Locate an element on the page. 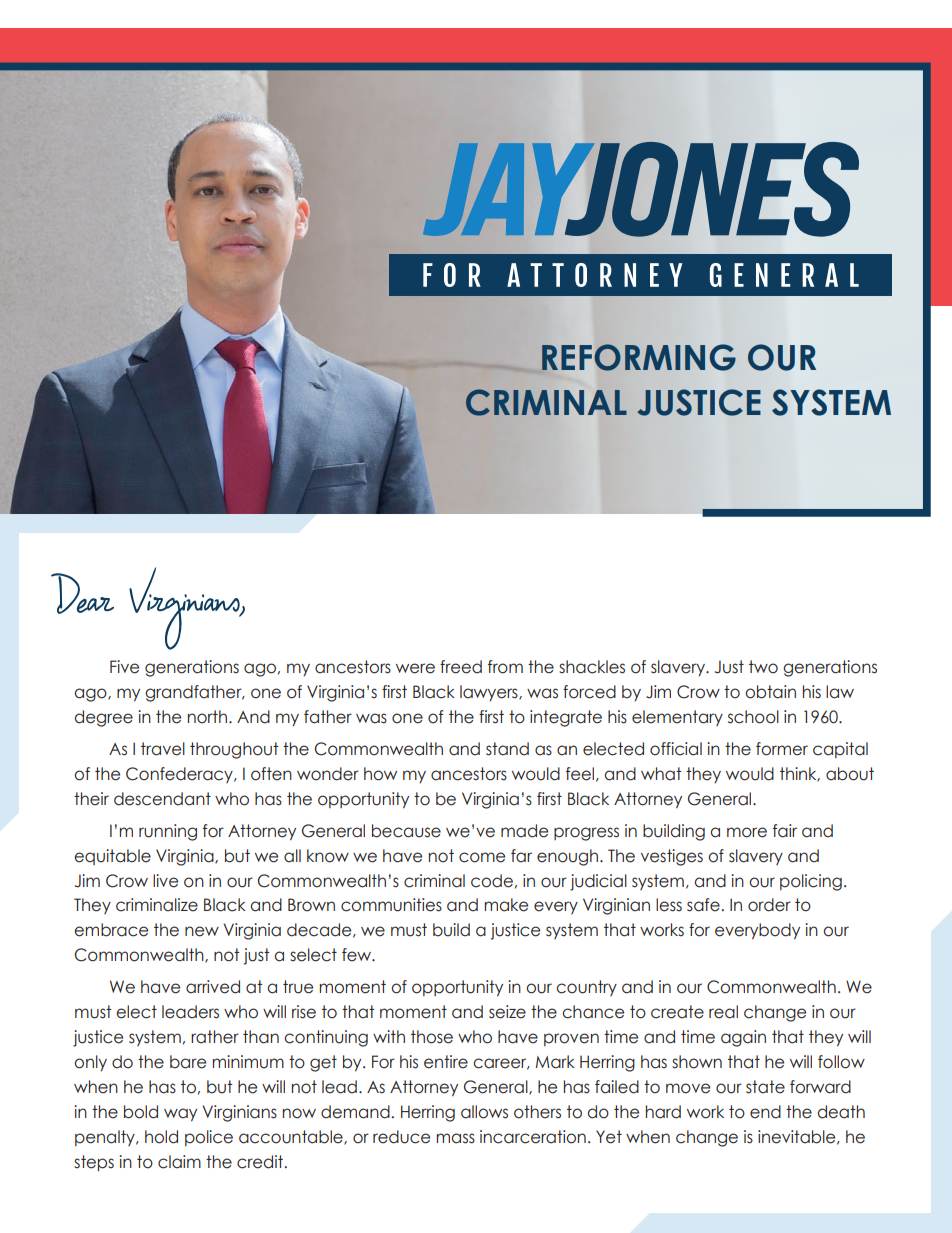 The width and height of the image is (952, 1233). REFORMING is located at coordinates (639, 357).
